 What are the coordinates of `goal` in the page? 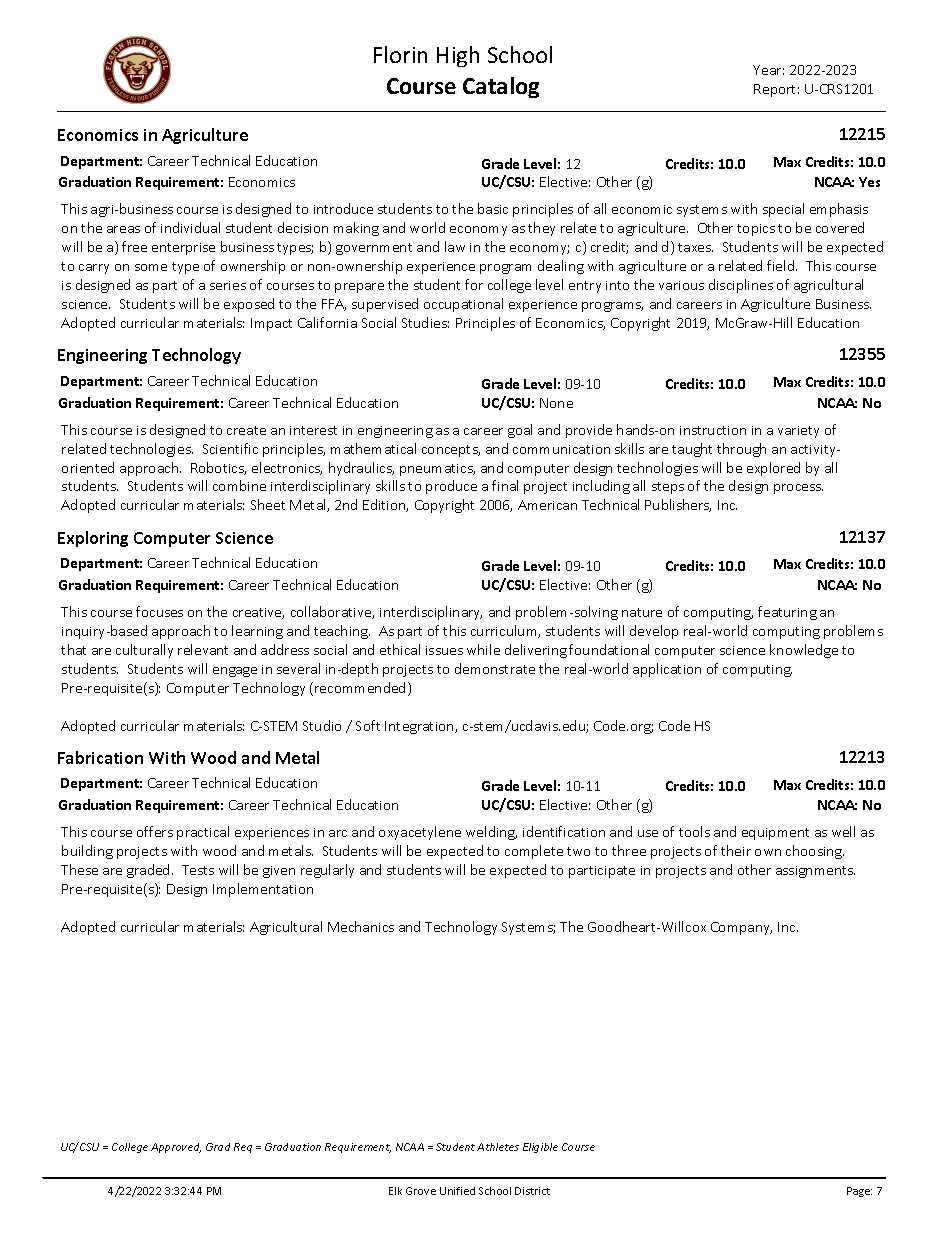 It's located at (520, 431).
